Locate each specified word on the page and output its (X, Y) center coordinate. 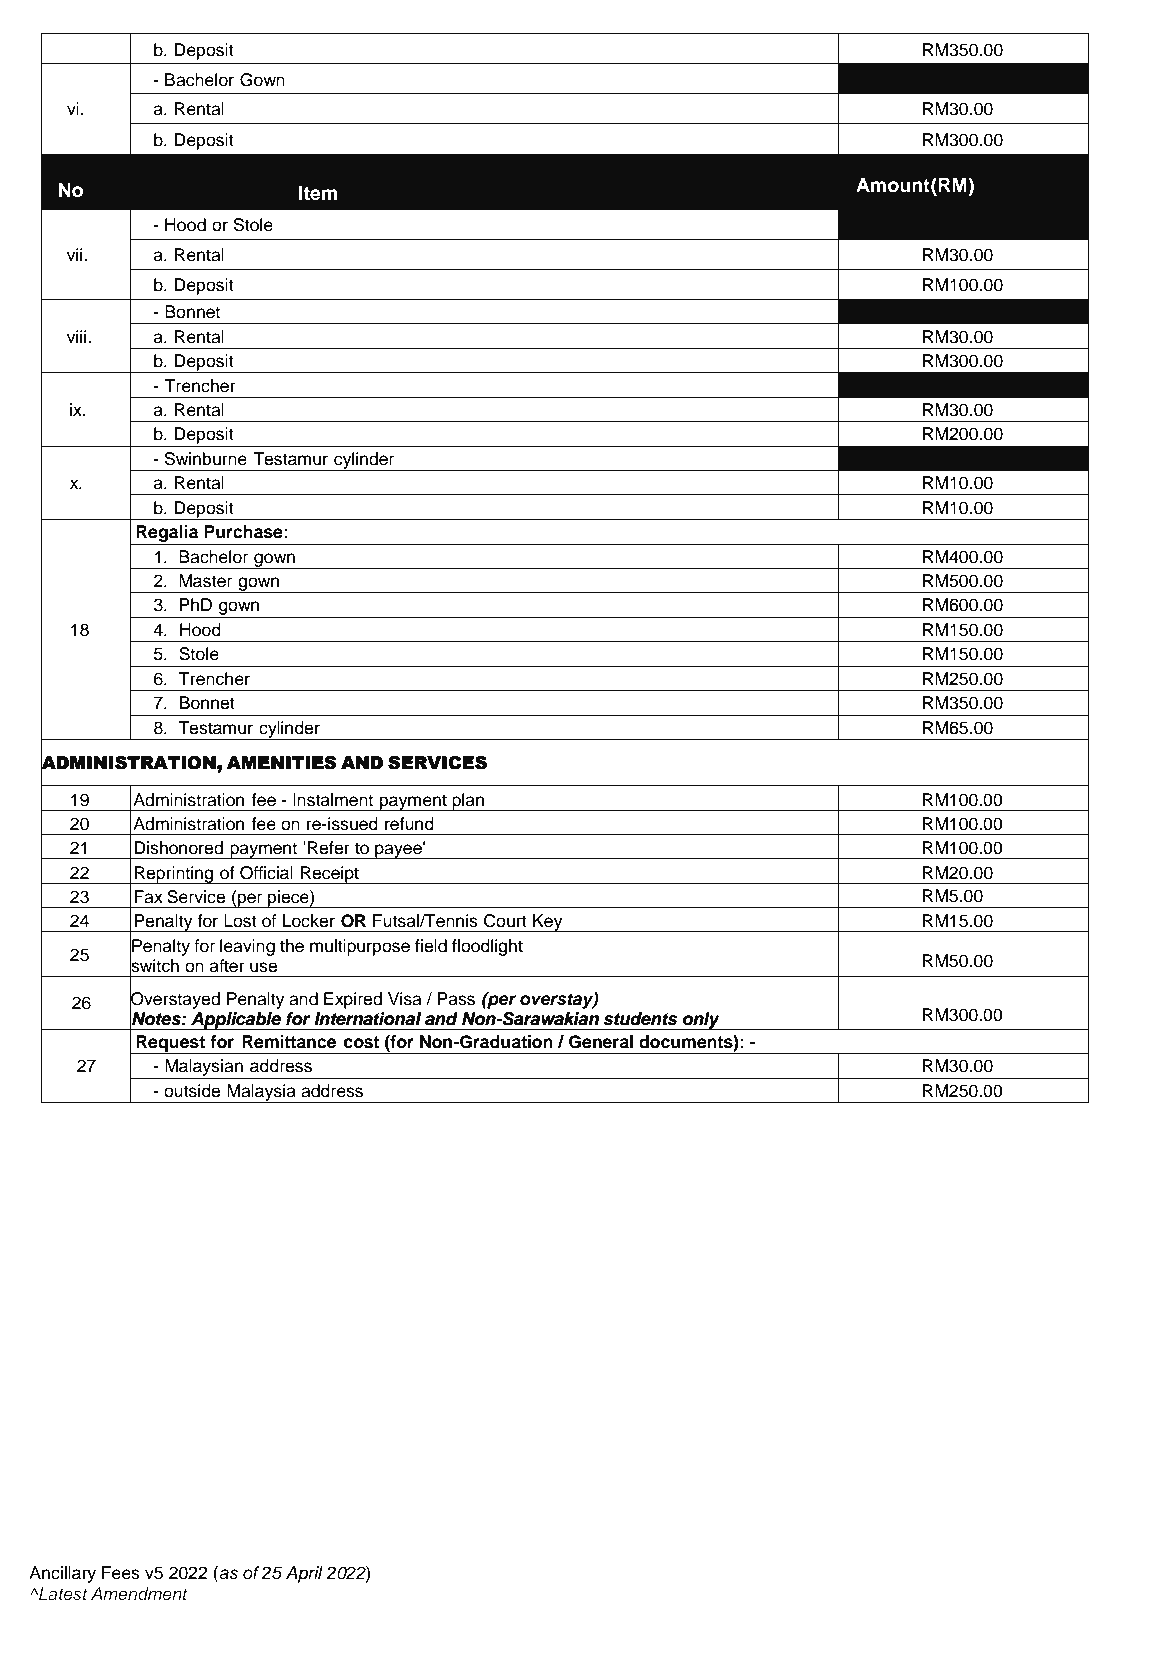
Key (548, 923)
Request (170, 1044)
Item (318, 193)
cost (361, 1042)
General (601, 1042)
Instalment (333, 800)
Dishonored (178, 848)
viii (78, 336)
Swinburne (206, 459)
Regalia (167, 533)
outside (192, 1091)
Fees (121, 1573)
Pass (456, 999)
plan (468, 802)
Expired (353, 1000)
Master (205, 581)
